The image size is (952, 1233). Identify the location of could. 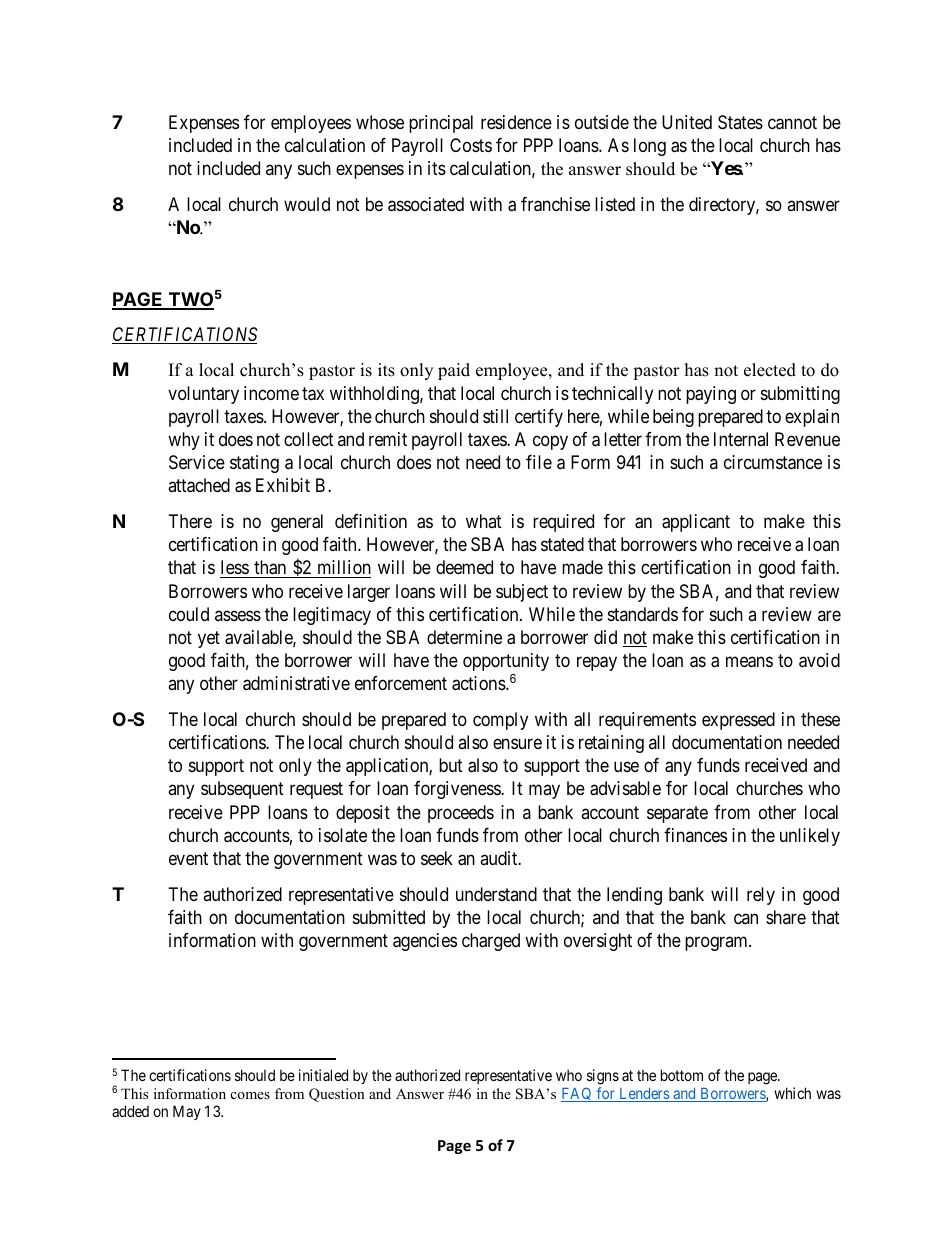
(189, 614).
